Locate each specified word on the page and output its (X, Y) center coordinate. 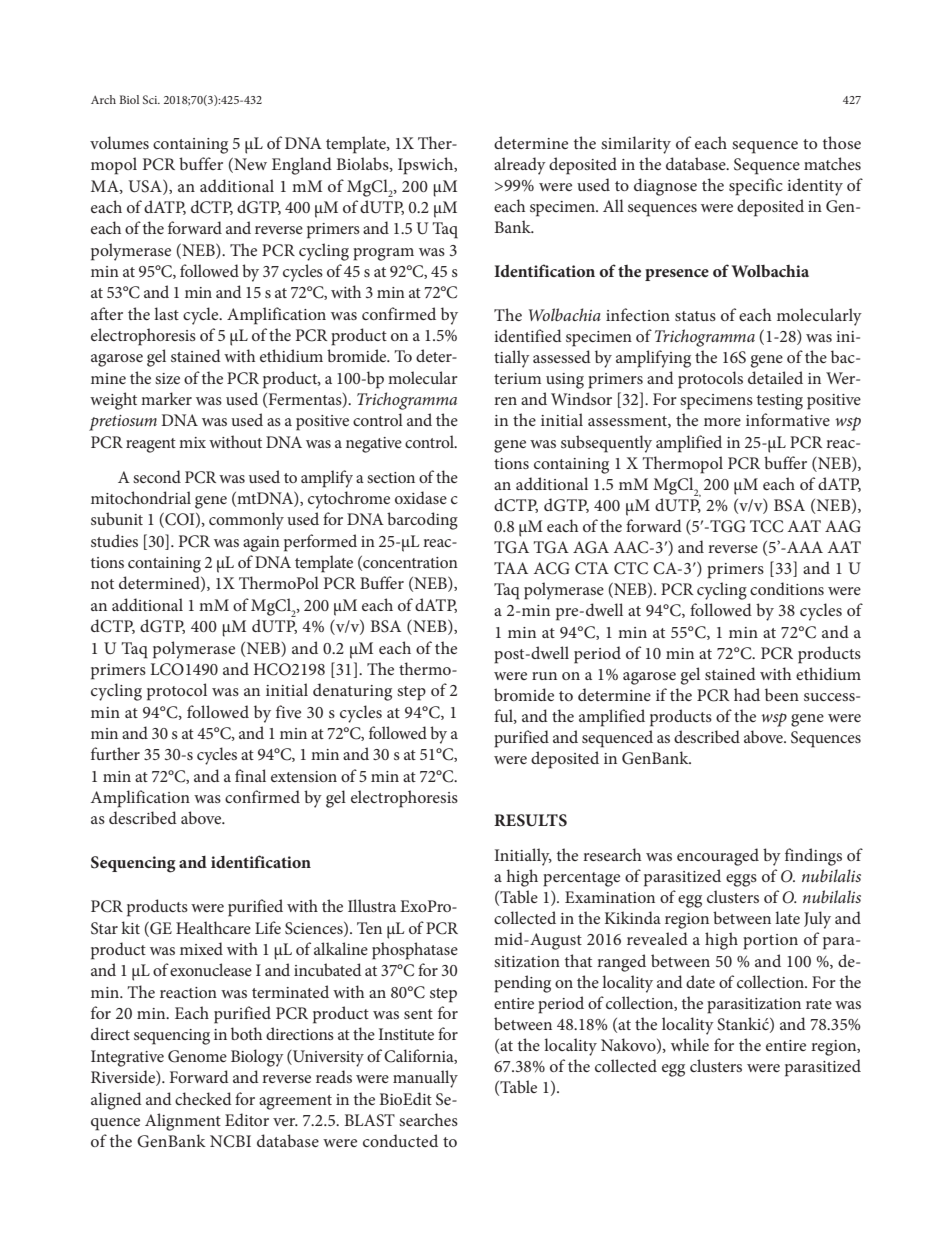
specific (756, 187)
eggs (741, 880)
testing (780, 402)
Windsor (581, 398)
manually (425, 1079)
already (520, 166)
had (747, 694)
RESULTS (530, 820)
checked (203, 1098)
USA (146, 186)
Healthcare (213, 927)
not (102, 584)
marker (166, 398)
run (544, 676)
